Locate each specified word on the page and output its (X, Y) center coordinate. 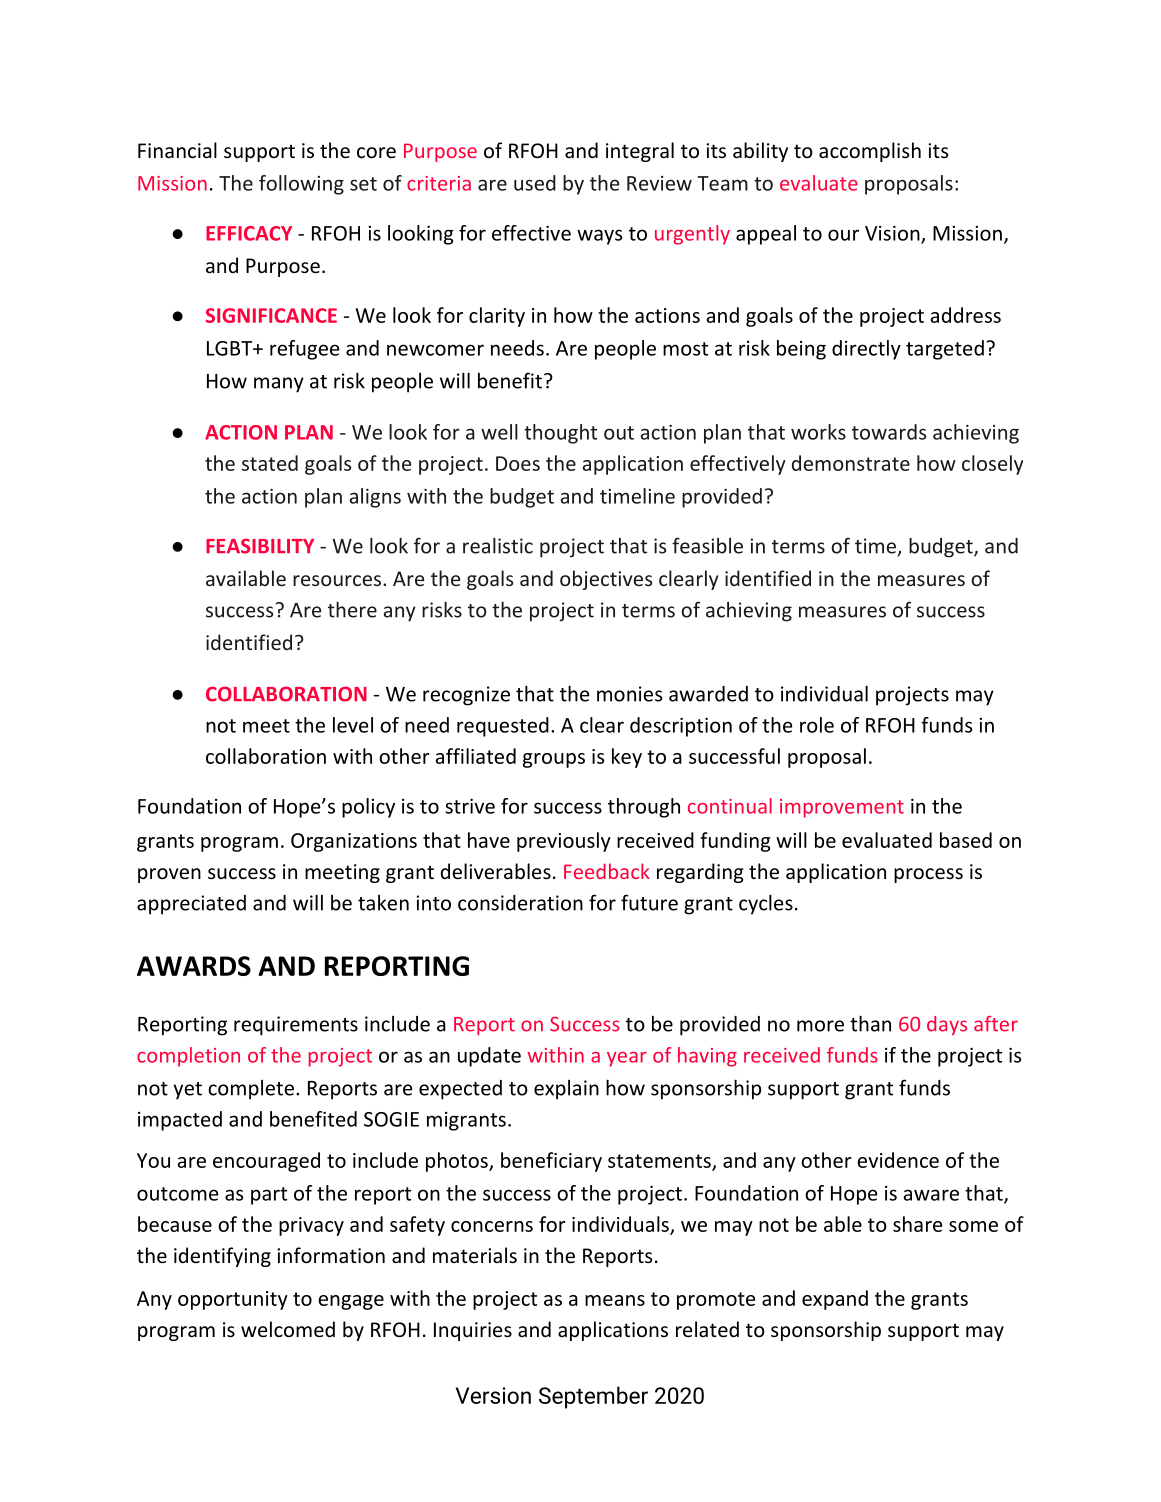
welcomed (288, 1329)
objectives (606, 580)
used (535, 183)
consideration (520, 903)
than (870, 1023)
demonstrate (851, 463)
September (593, 1397)
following (301, 185)
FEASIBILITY (260, 546)
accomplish (870, 152)
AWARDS (194, 966)
